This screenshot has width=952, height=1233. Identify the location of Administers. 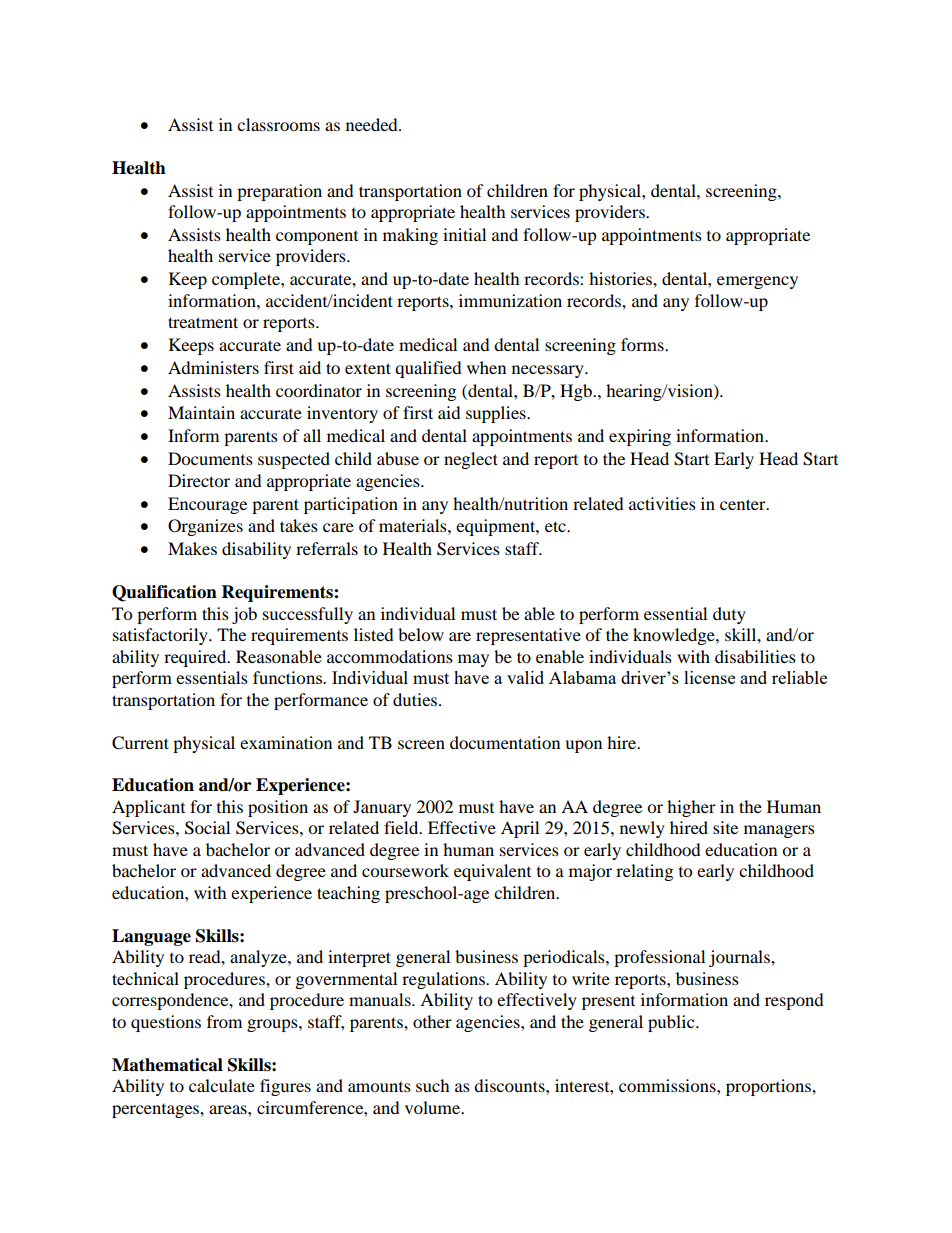
(213, 367).
